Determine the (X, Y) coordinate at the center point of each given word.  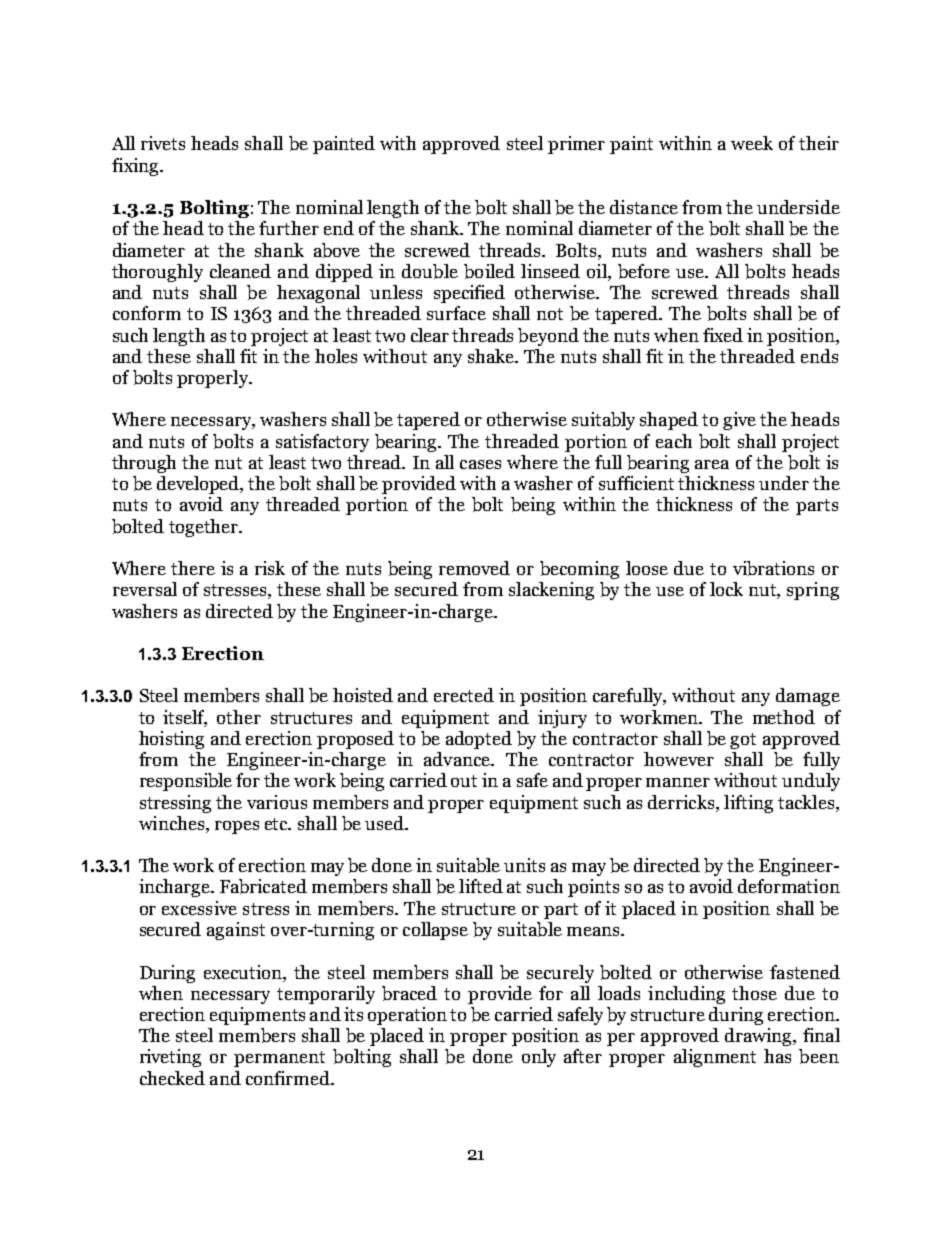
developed (199, 485)
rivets (163, 143)
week (752, 143)
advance (458, 759)
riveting (170, 1058)
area (712, 464)
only (539, 1058)
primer (576, 145)
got (743, 741)
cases (480, 464)
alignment (715, 1058)
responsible (186, 782)
